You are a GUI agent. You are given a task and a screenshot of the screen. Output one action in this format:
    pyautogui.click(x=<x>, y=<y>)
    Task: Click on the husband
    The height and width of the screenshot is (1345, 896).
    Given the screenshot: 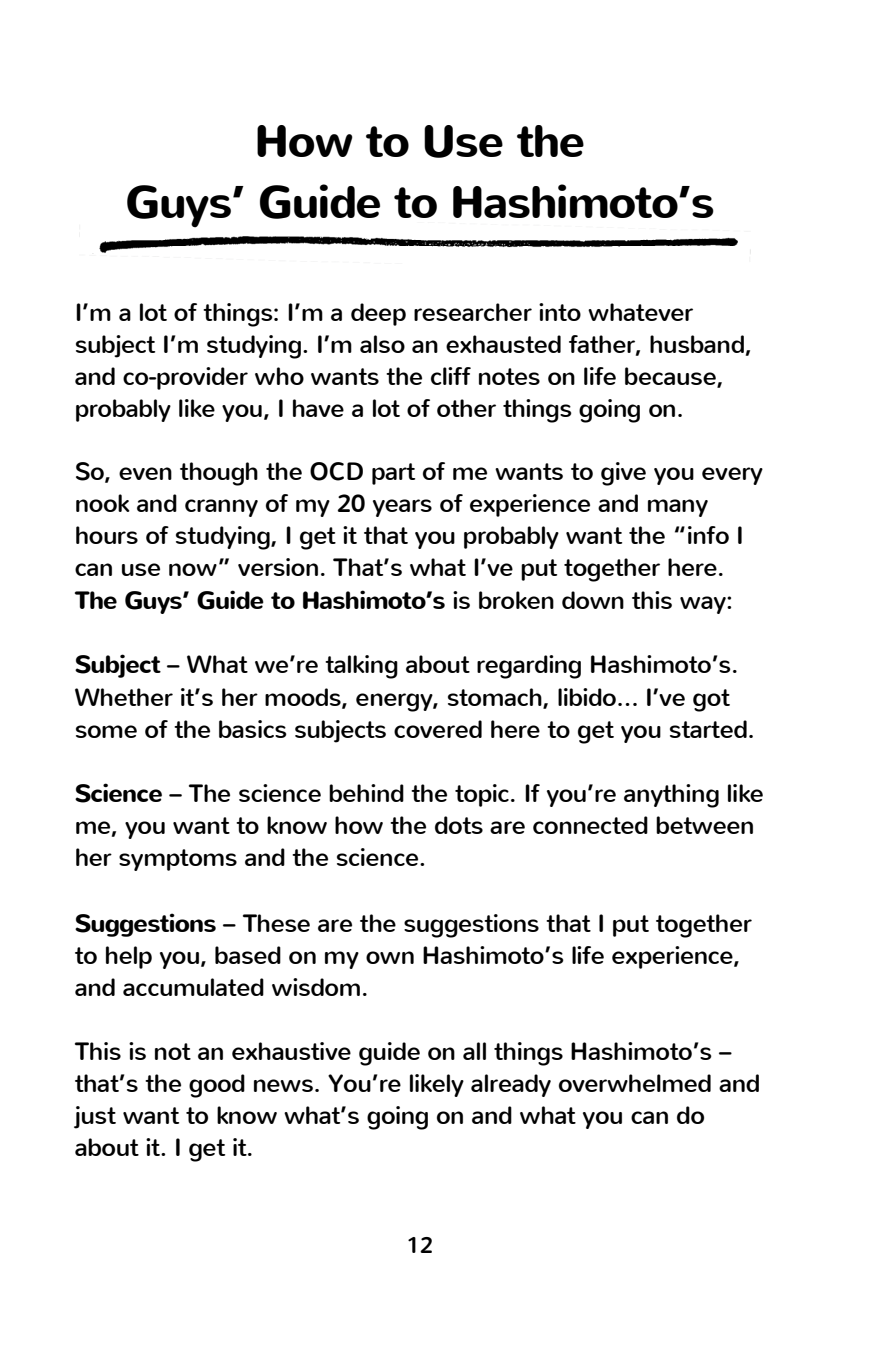 What is the action you would take?
    pyautogui.click(x=697, y=344)
